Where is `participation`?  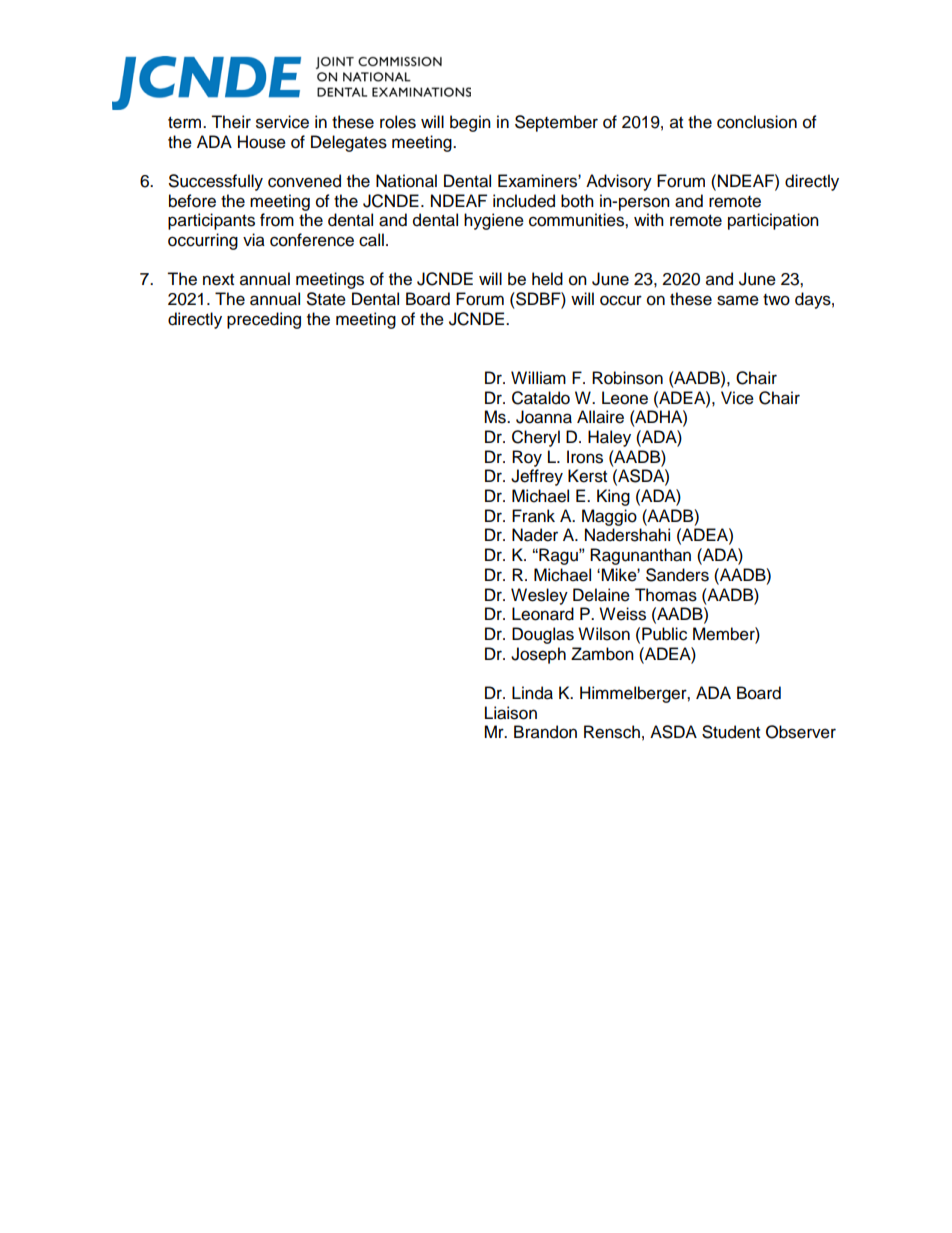 participation is located at coordinates (773, 221).
